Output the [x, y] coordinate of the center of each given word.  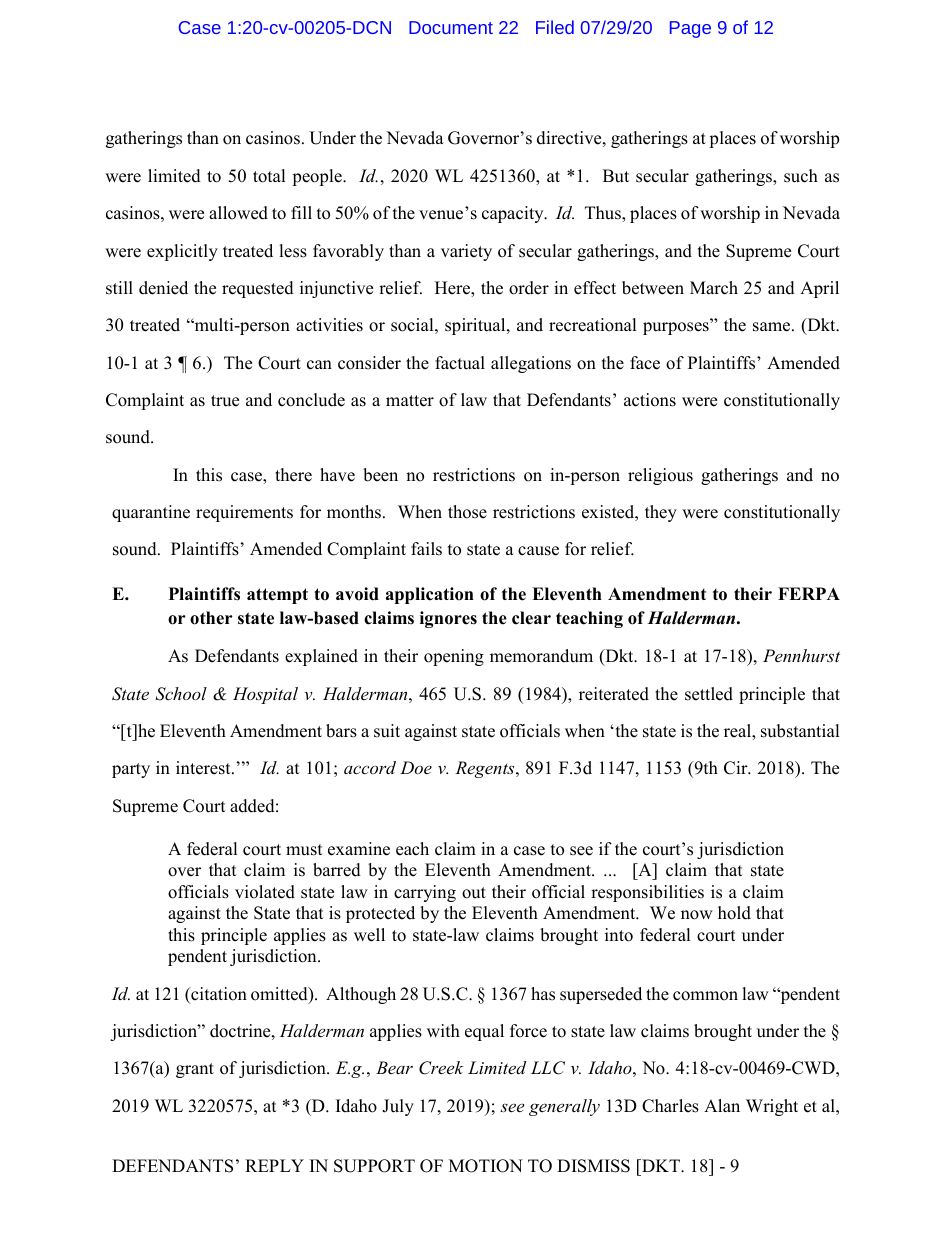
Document [451, 27]
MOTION [486, 1166]
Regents [486, 769]
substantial [800, 731]
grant [195, 1070]
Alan [722, 1105]
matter [410, 401]
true [225, 401]
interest [204, 768]
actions [650, 400]
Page [690, 29]
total [269, 176]
